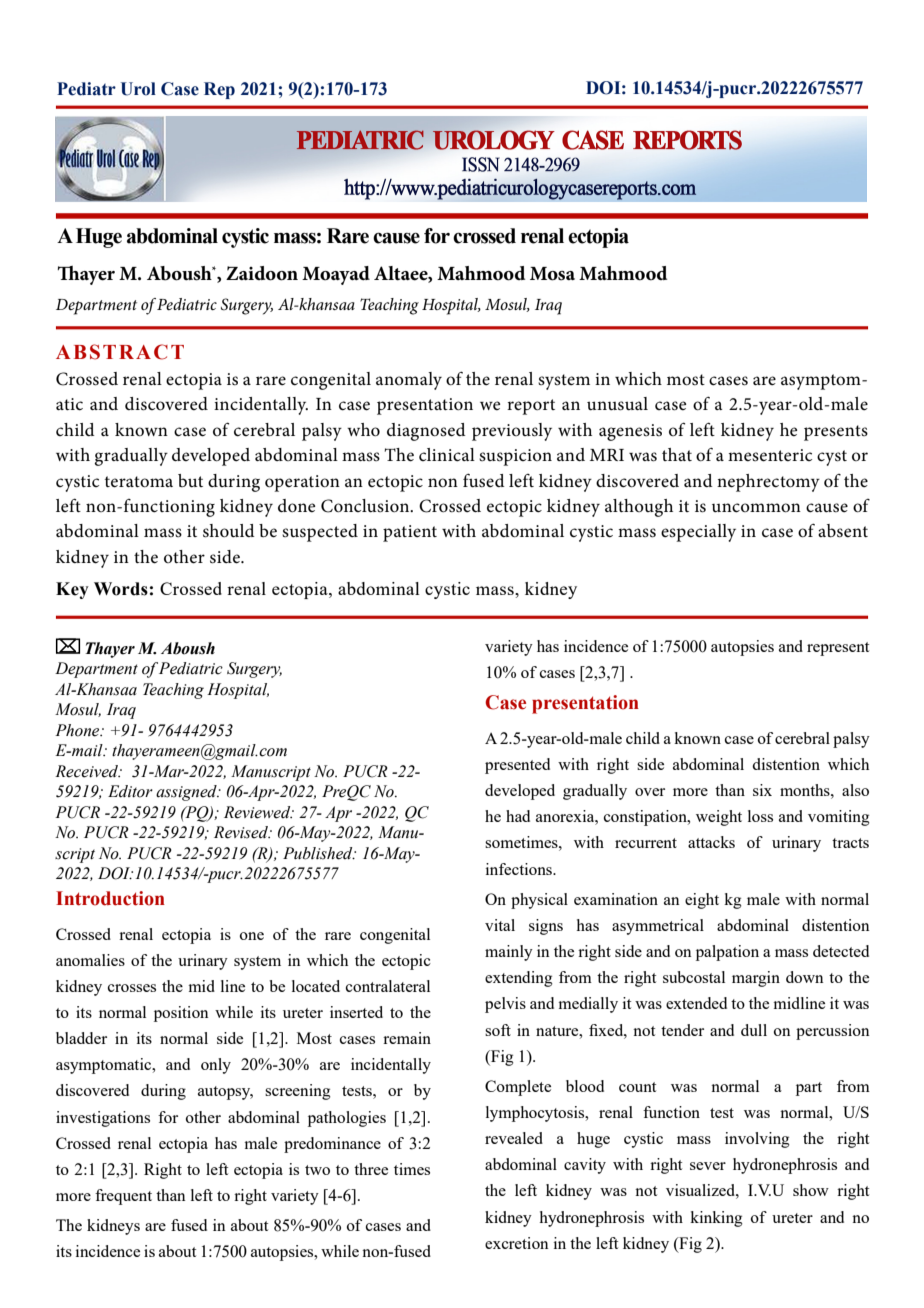 The image size is (924, 1308). Describe the element at coordinates (123, 1197) in the screenshot. I see `frequent` at that location.
